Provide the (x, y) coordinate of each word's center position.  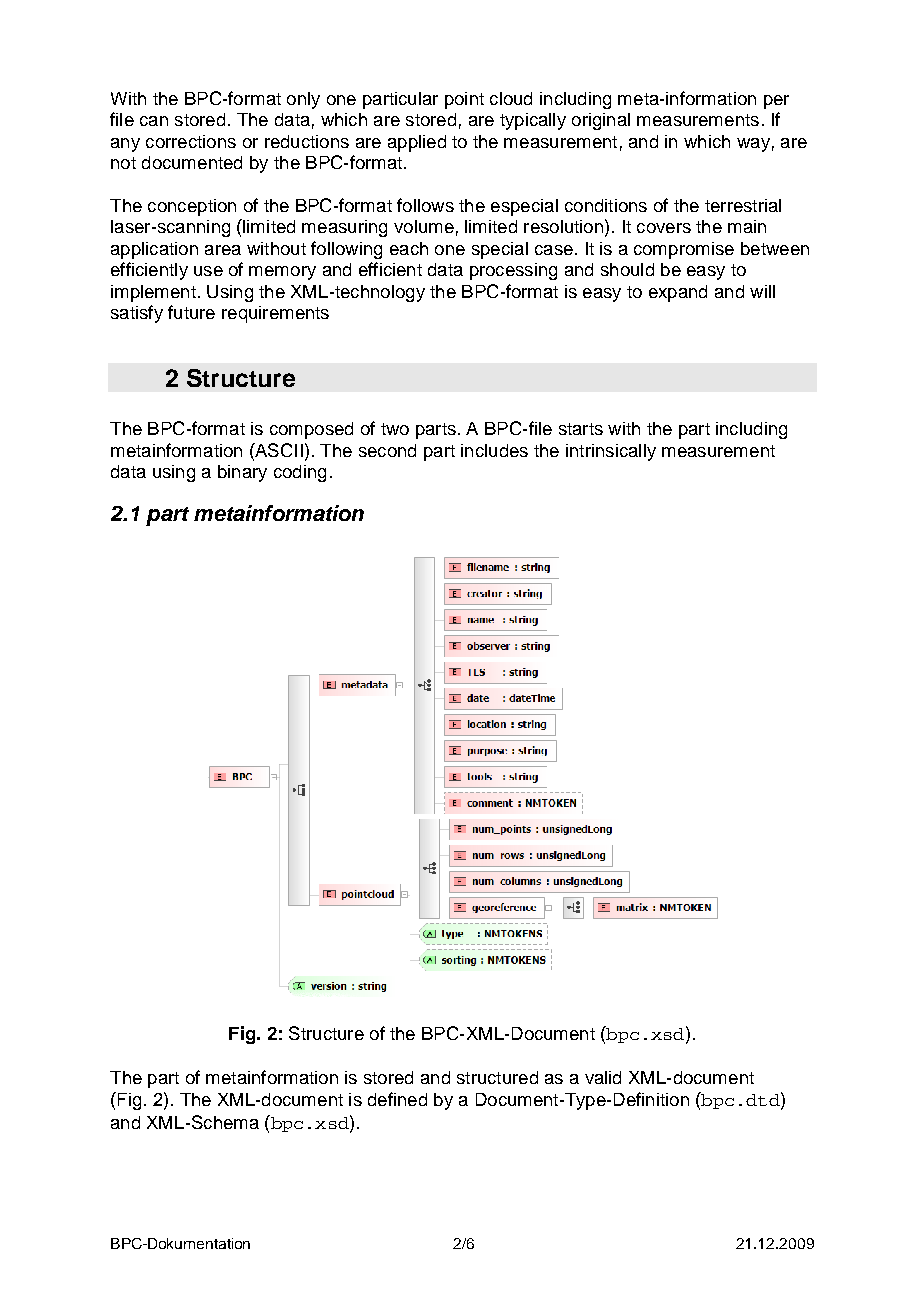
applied (417, 143)
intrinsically (611, 452)
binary (242, 473)
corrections (191, 141)
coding (300, 473)
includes (494, 450)
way (753, 145)
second (387, 450)
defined (397, 1099)
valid (603, 1077)
